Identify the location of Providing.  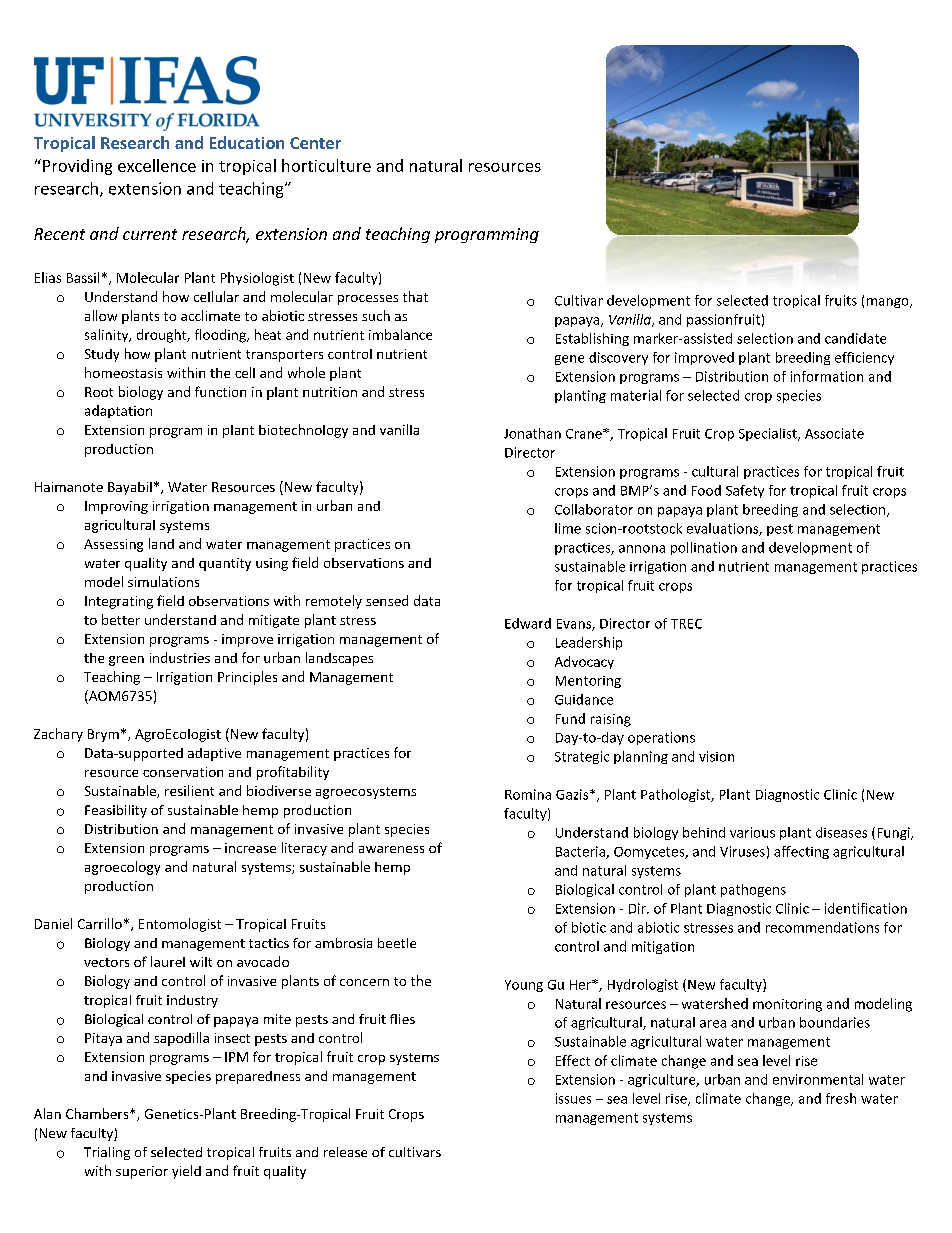
(77, 167).
